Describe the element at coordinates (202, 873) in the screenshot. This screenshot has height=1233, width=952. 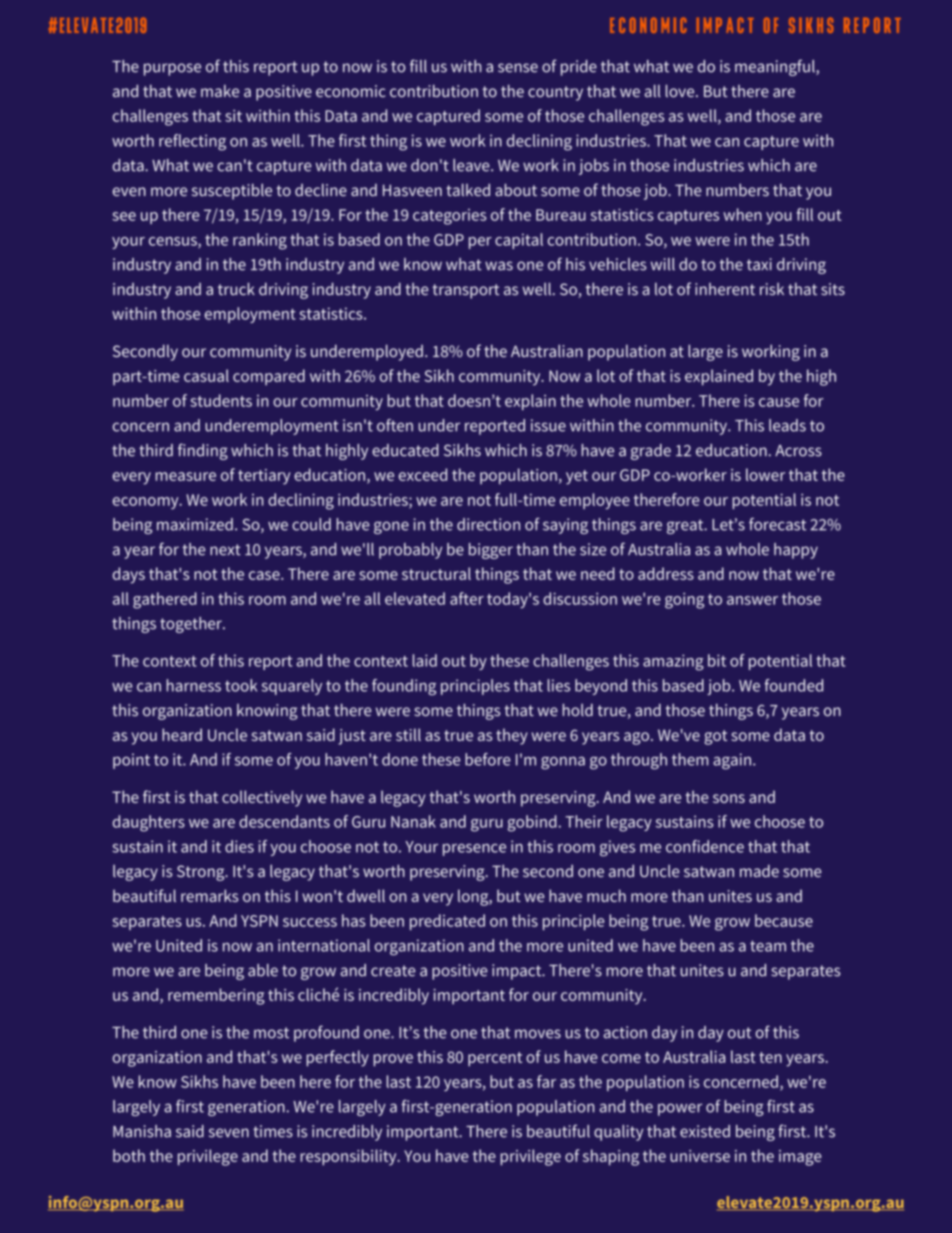
I see `Strong` at that location.
